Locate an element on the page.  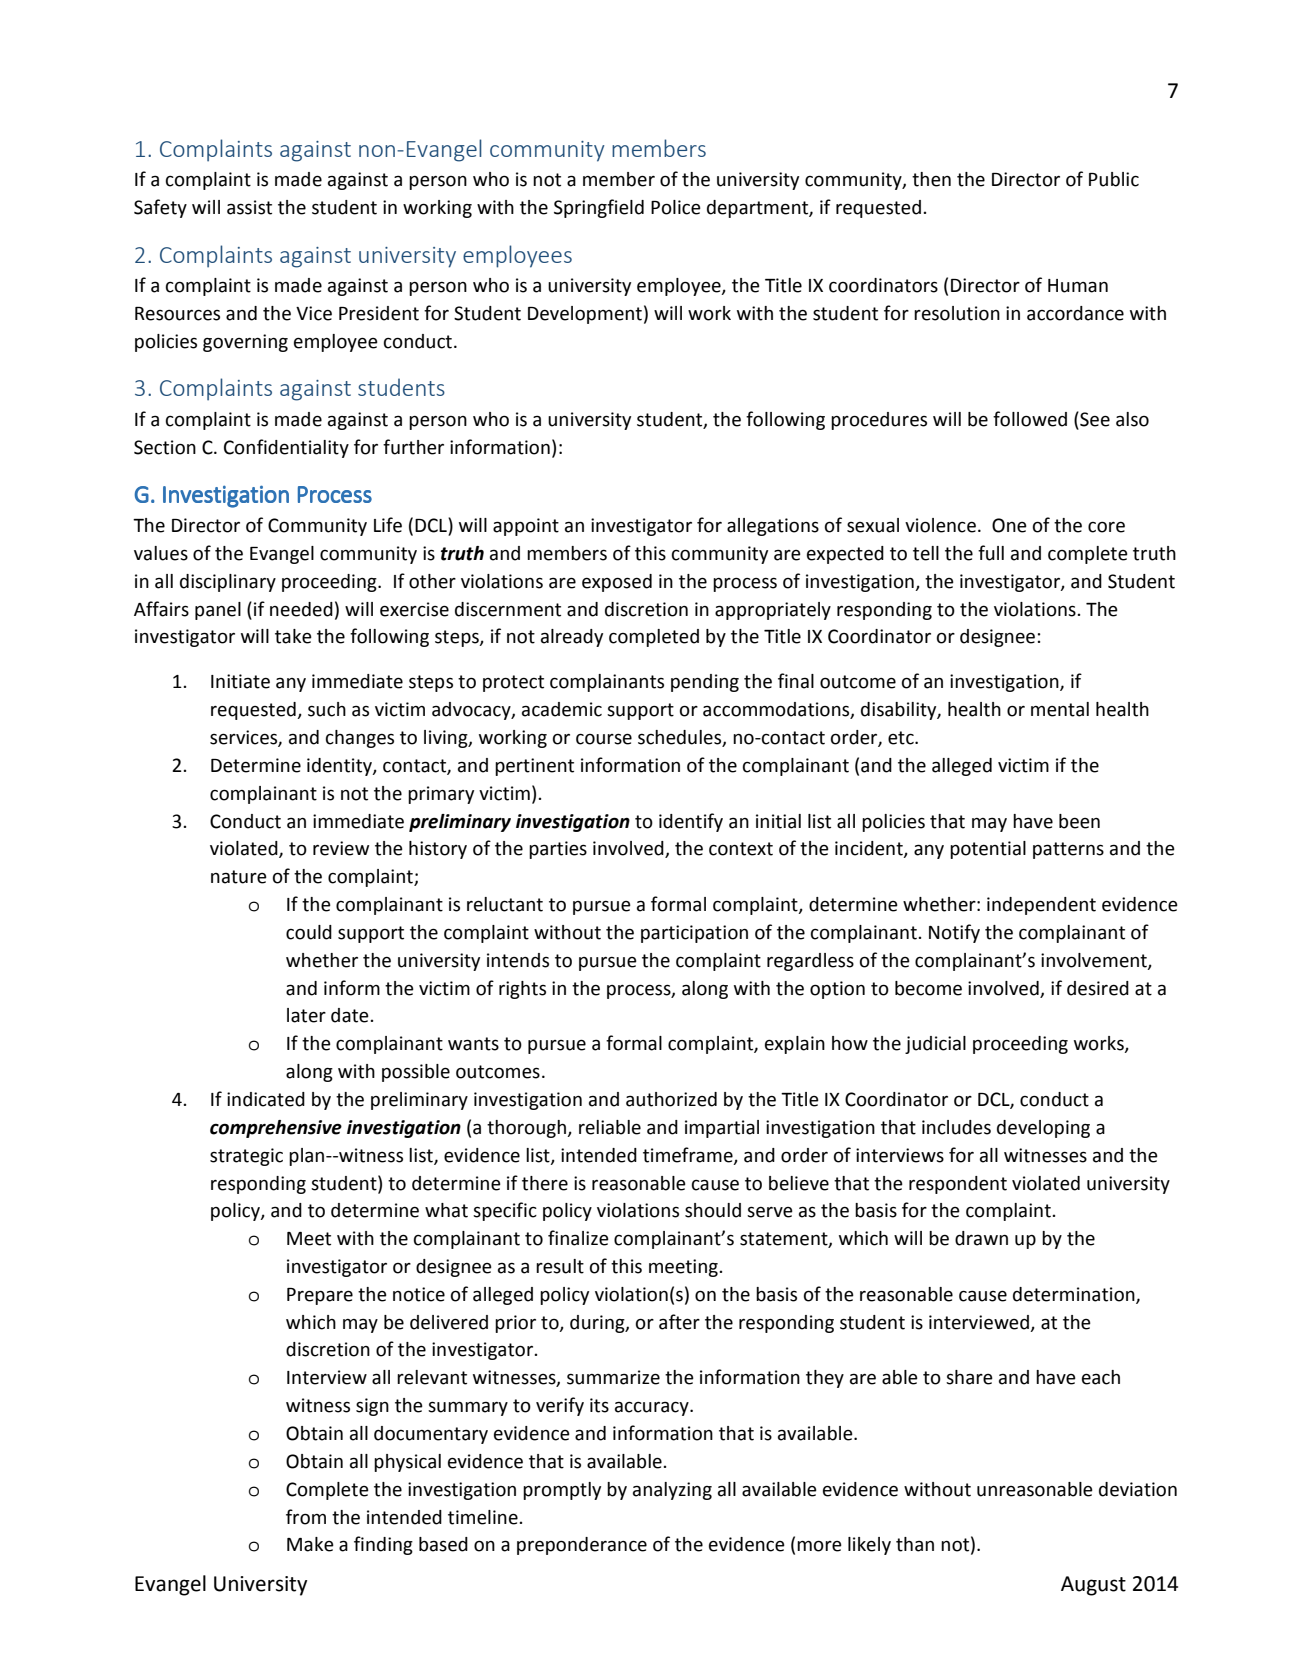
full is located at coordinates (991, 553).
